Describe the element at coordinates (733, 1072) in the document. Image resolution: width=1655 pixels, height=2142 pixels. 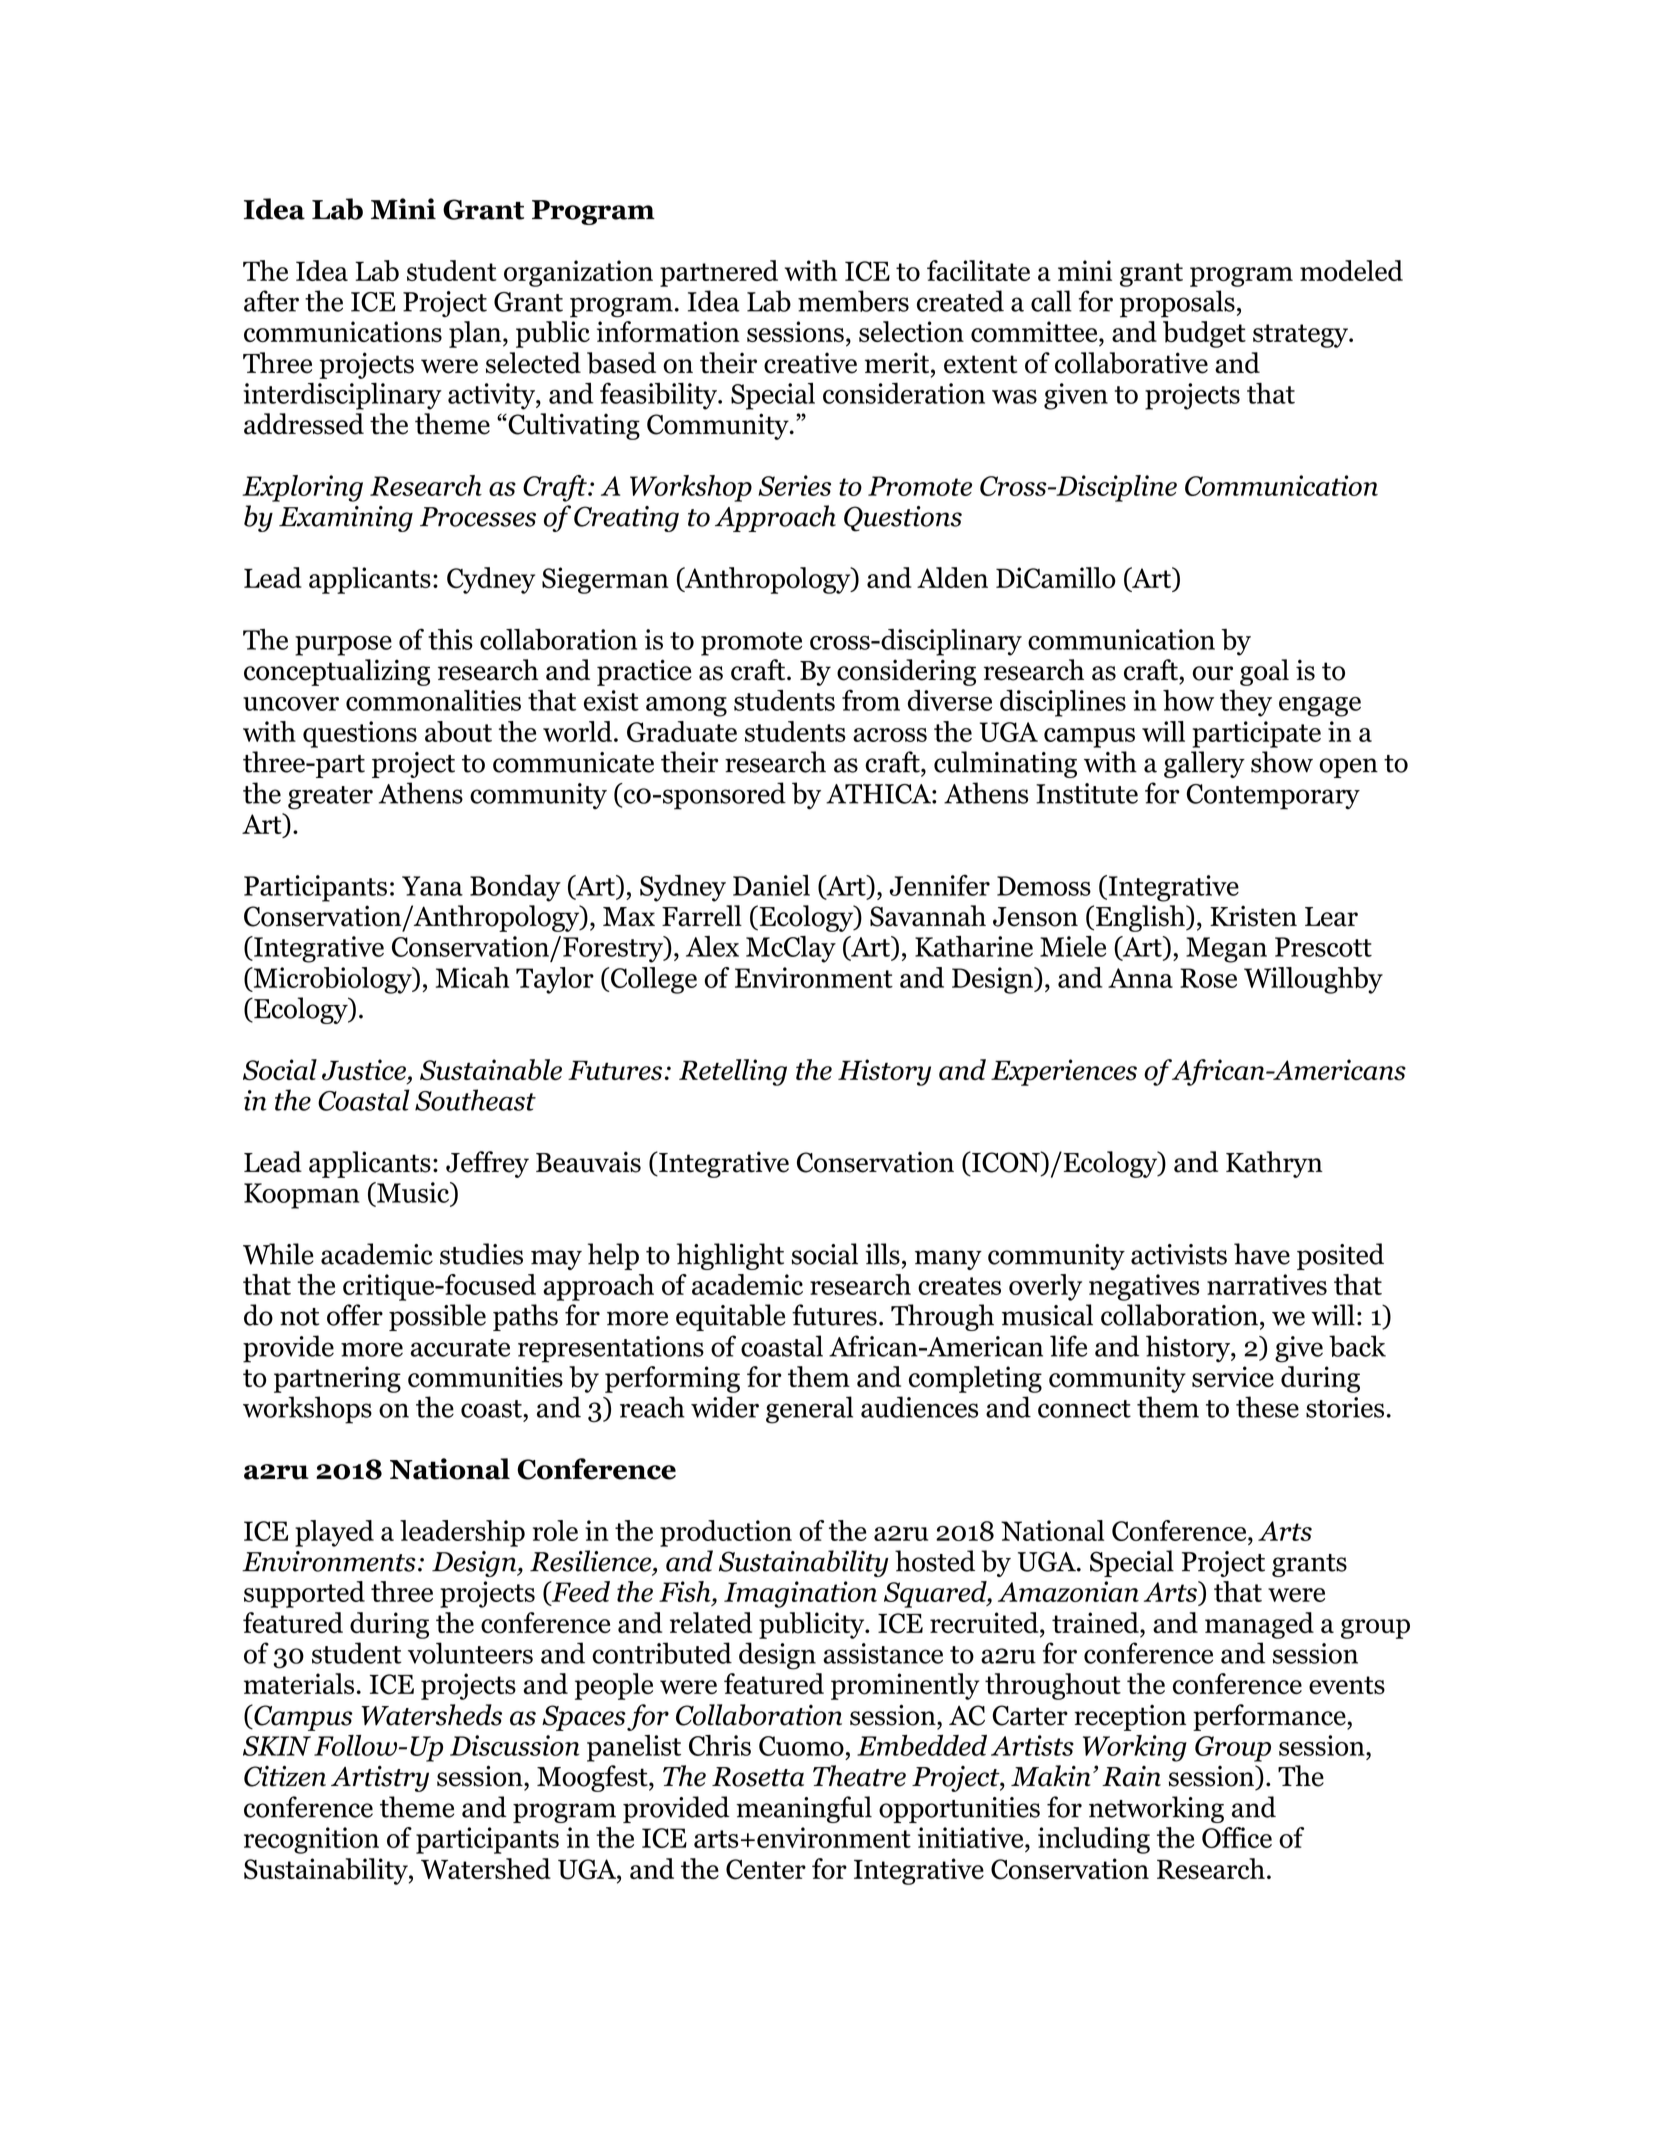
I see `Retelling` at that location.
